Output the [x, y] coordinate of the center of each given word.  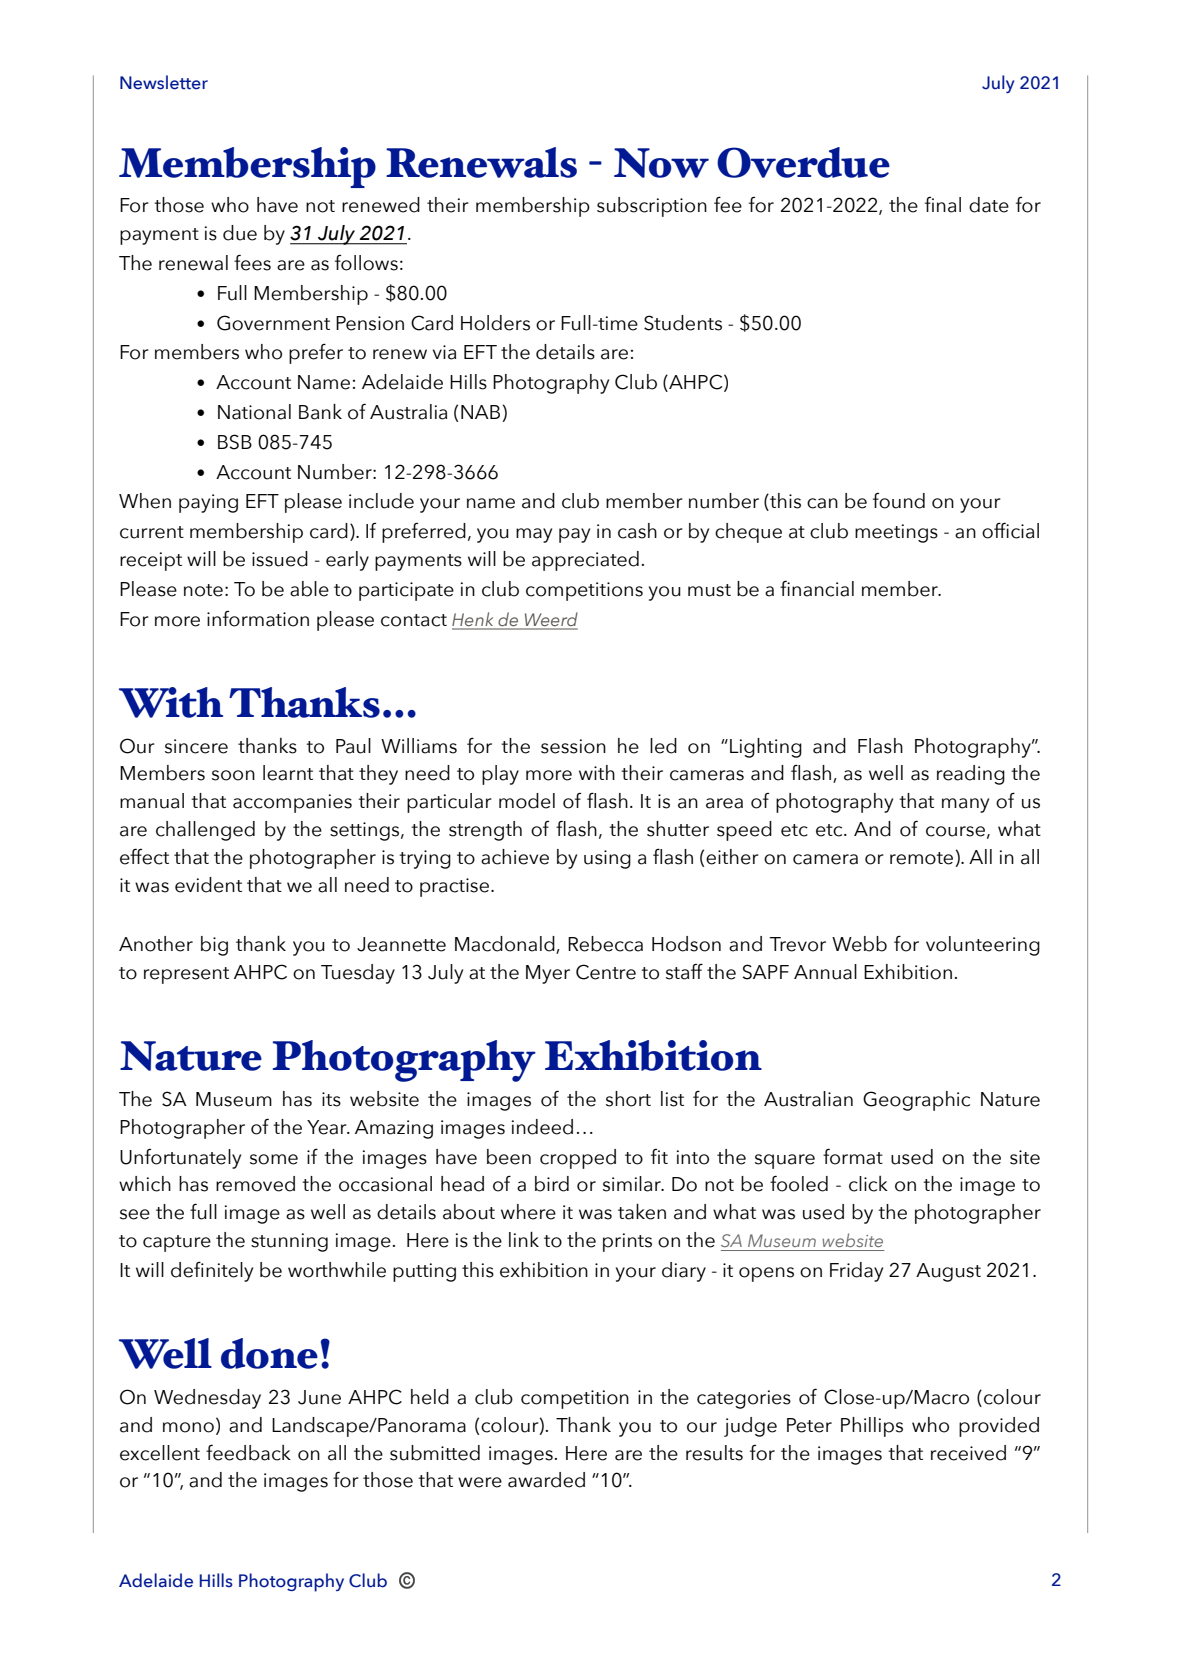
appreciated [585, 561]
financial [817, 588]
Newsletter [164, 82]
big [214, 946]
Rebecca [605, 944]
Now [661, 163]
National [254, 412]
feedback [248, 1452]
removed [255, 1184]
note [203, 590]
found [899, 501]
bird [552, 1184]
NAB [480, 412]
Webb [859, 944]
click [868, 1184]
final [943, 205]
